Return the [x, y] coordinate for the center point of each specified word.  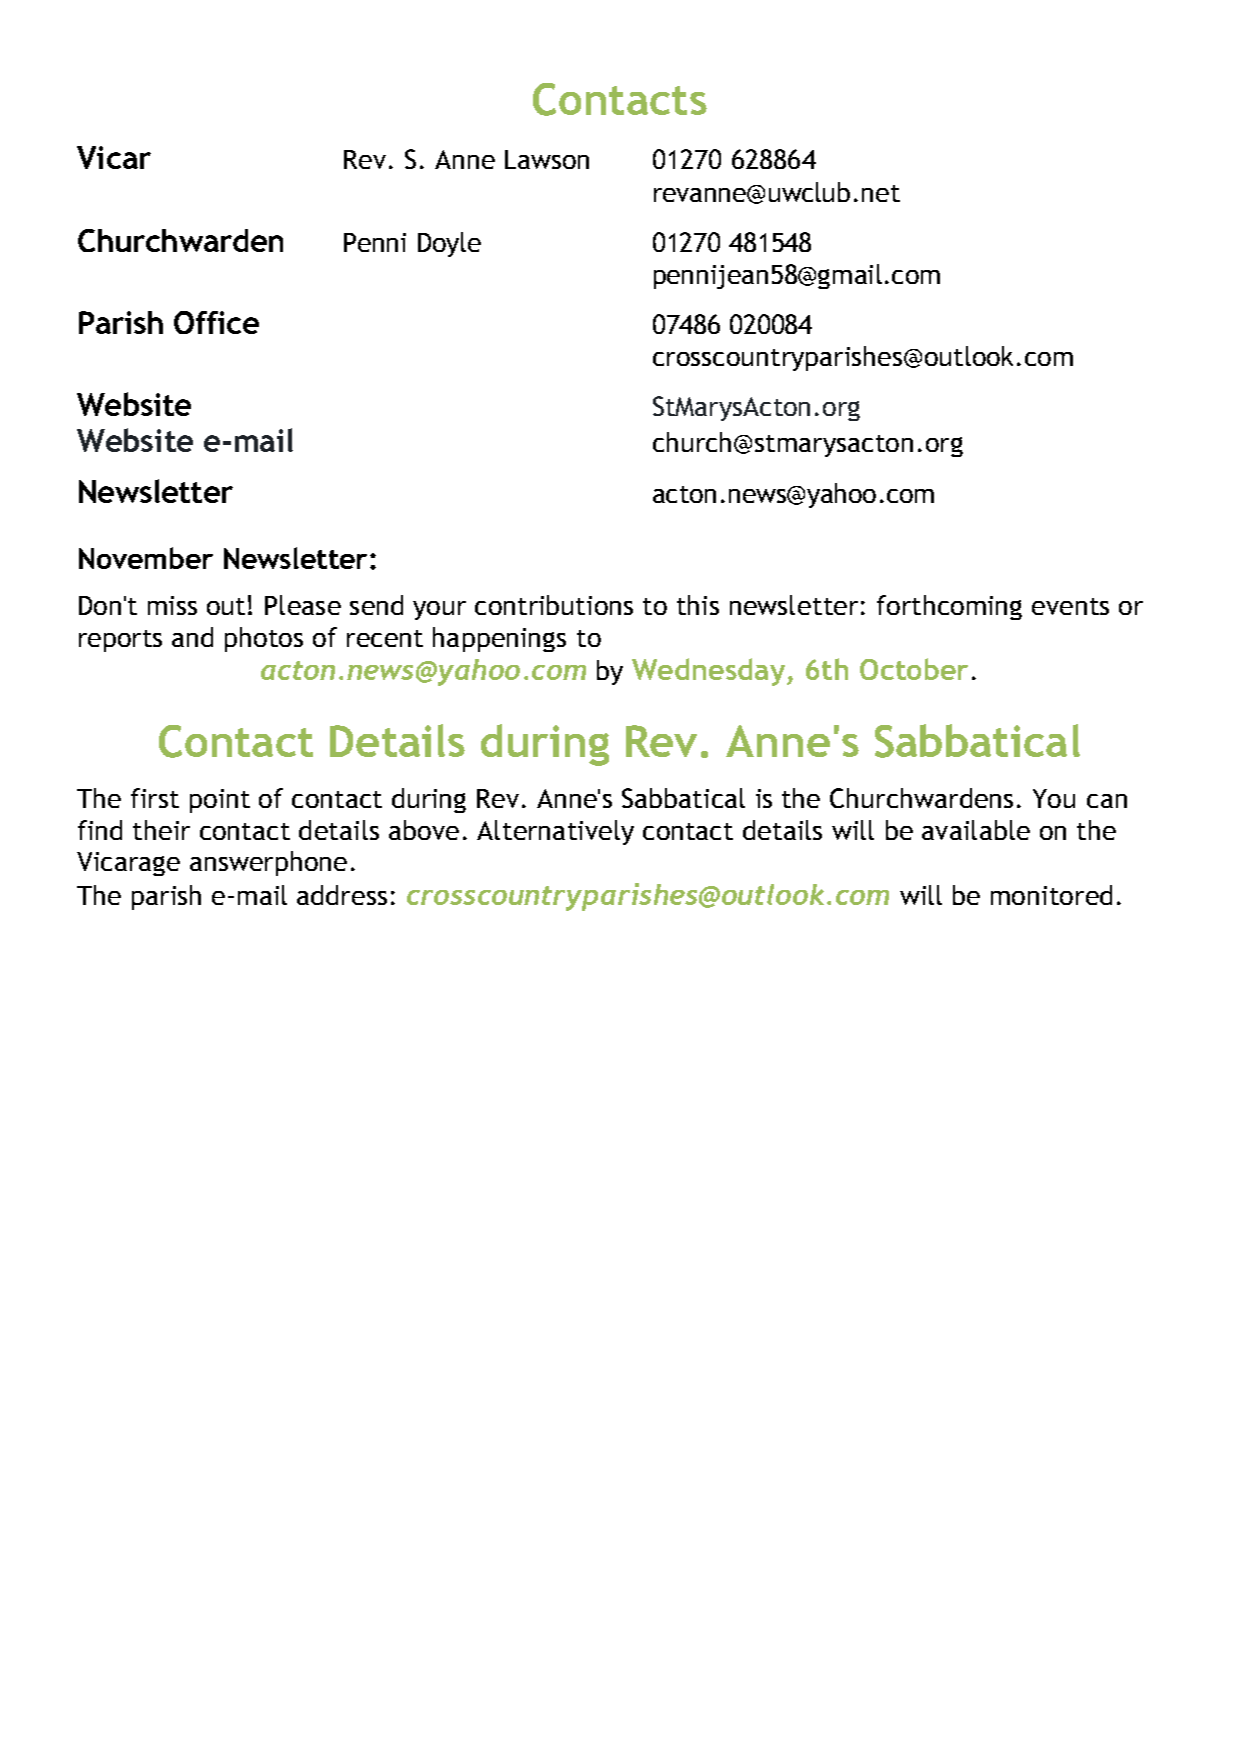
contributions [554, 605]
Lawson [547, 159]
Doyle [449, 244]
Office [216, 322]
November [146, 558]
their [161, 830]
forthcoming [949, 607]
